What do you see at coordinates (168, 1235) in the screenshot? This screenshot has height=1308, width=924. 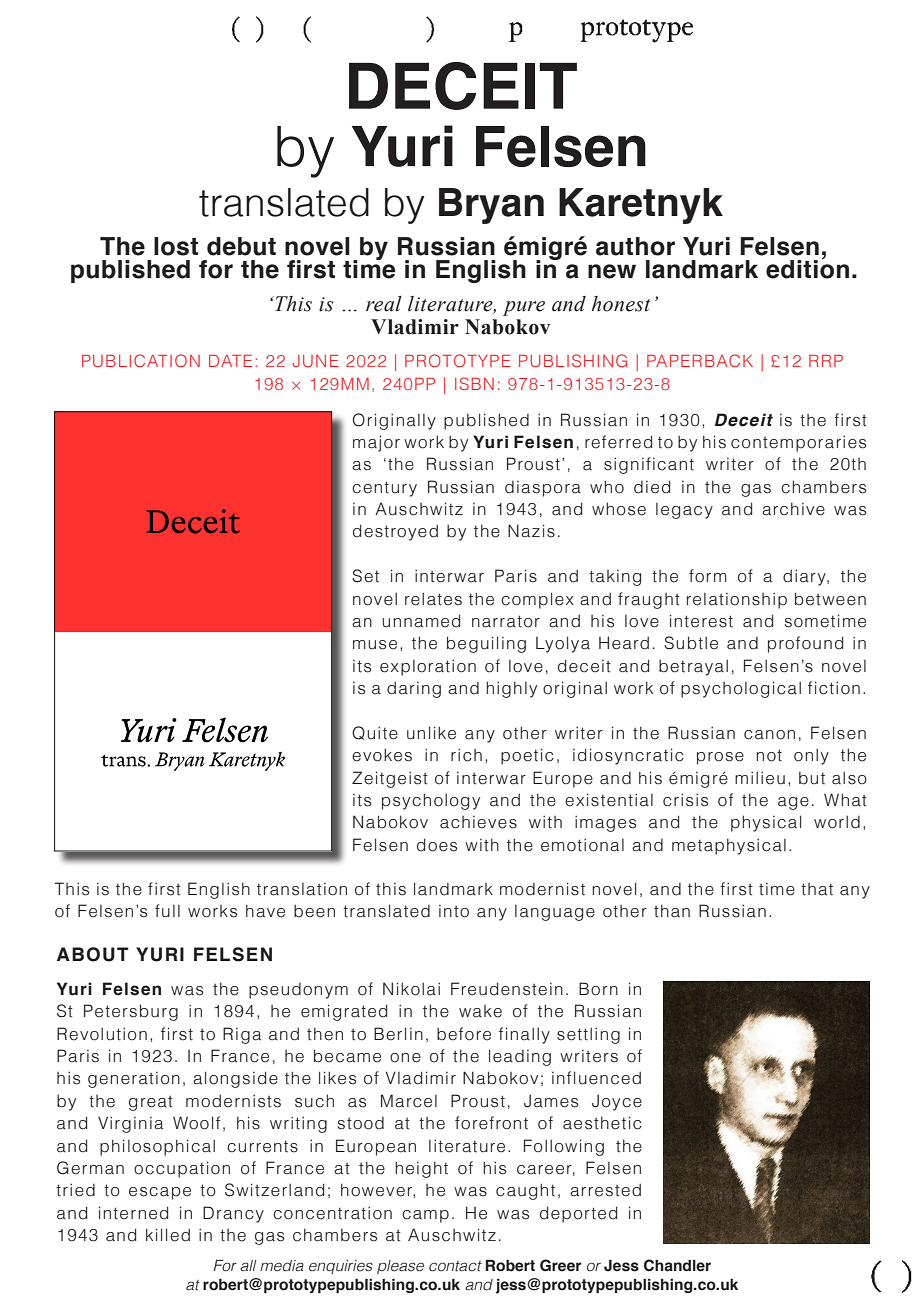 I see `killed` at bounding box center [168, 1235].
